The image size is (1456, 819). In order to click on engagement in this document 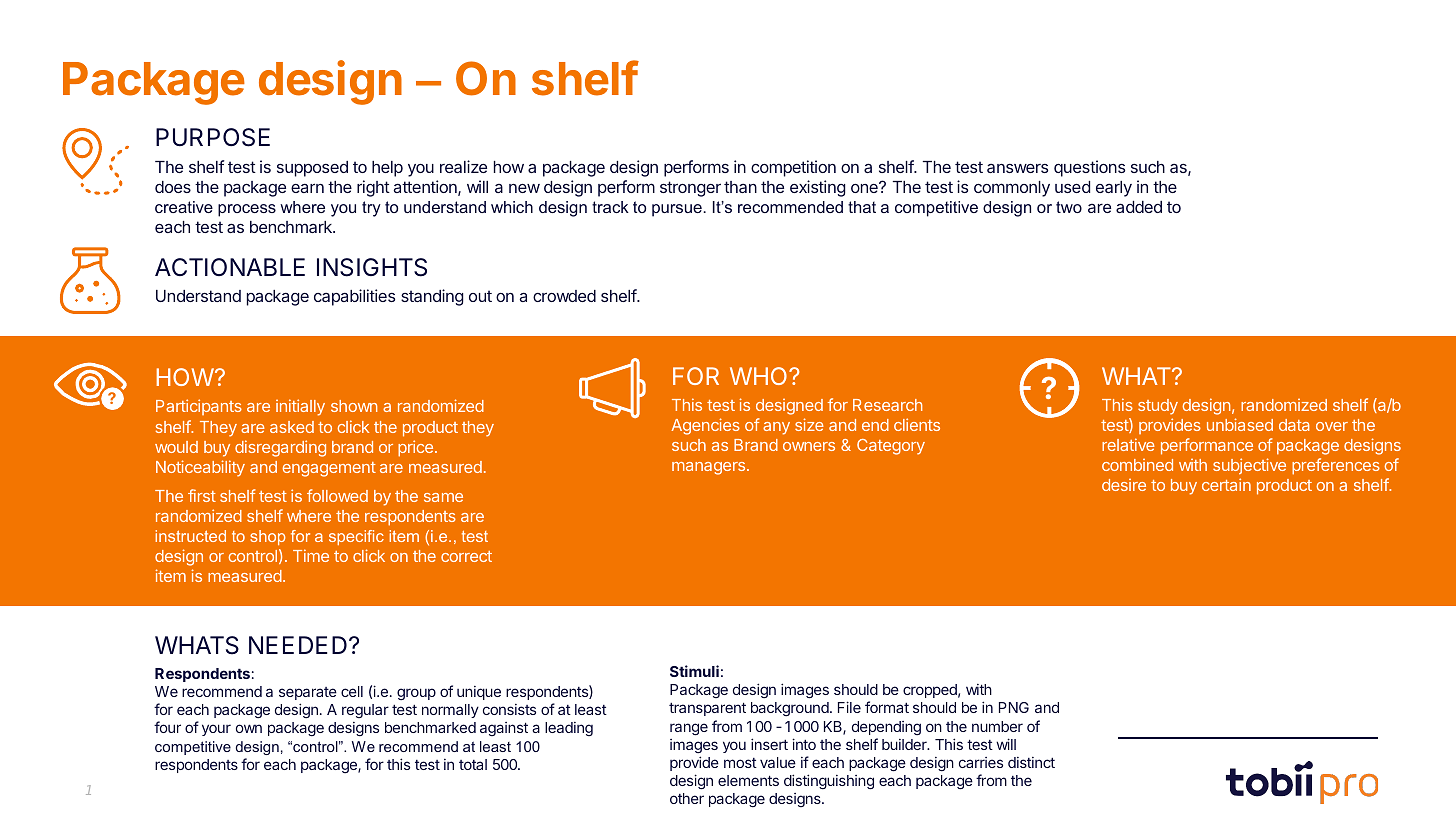, I will do `click(329, 469)`.
